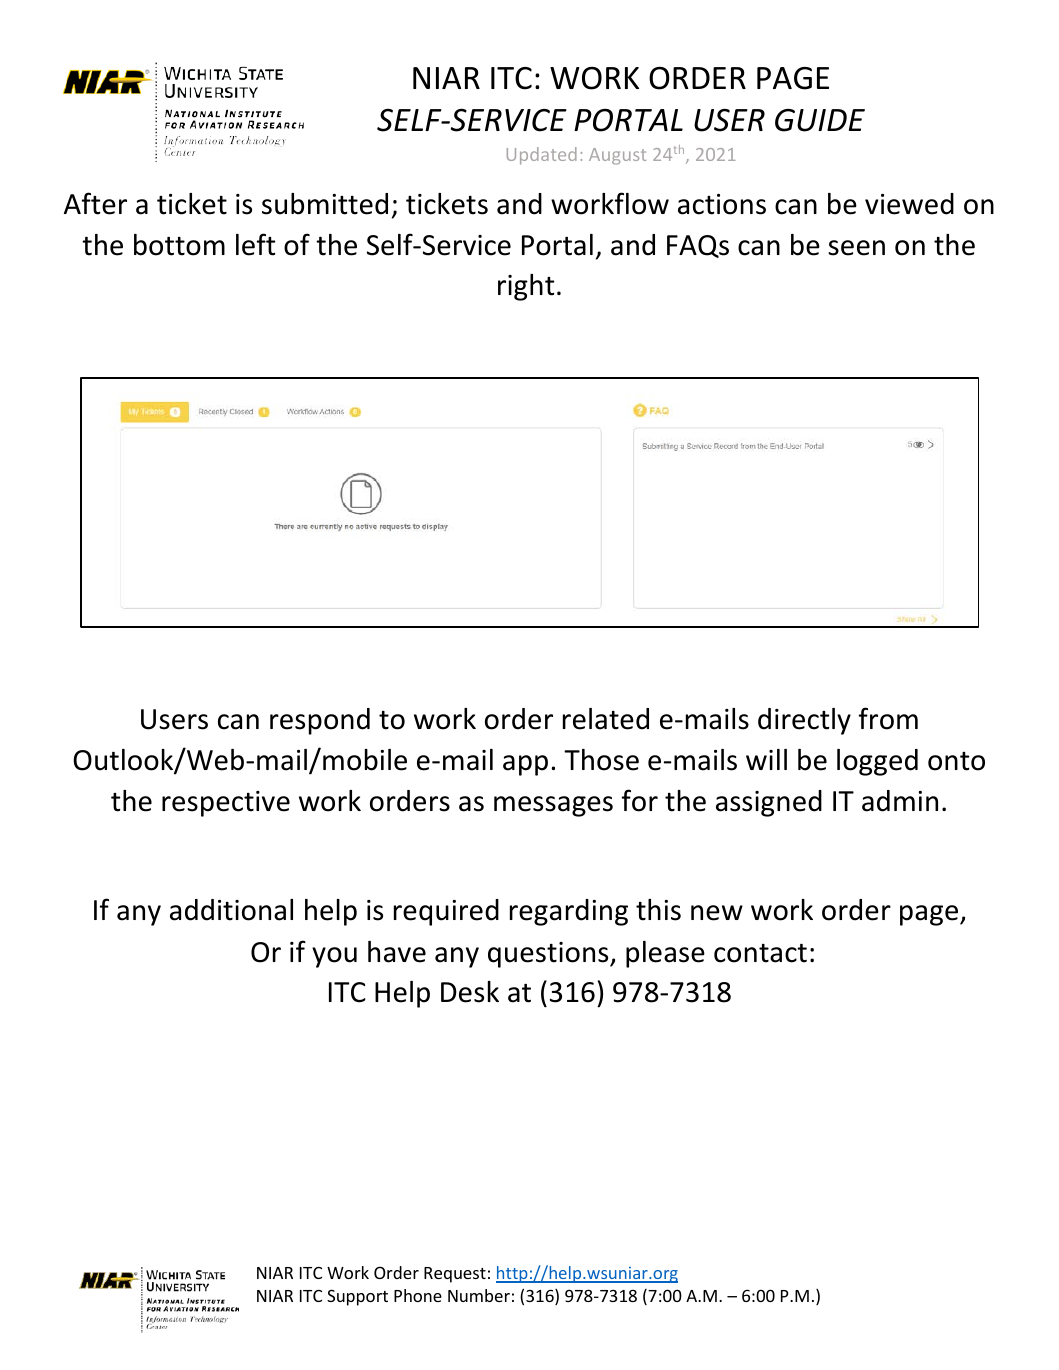 Image resolution: width=1059 pixels, height=1370 pixels. What do you see at coordinates (553, 806) in the screenshot?
I see `messages` at bounding box center [553, 806].
